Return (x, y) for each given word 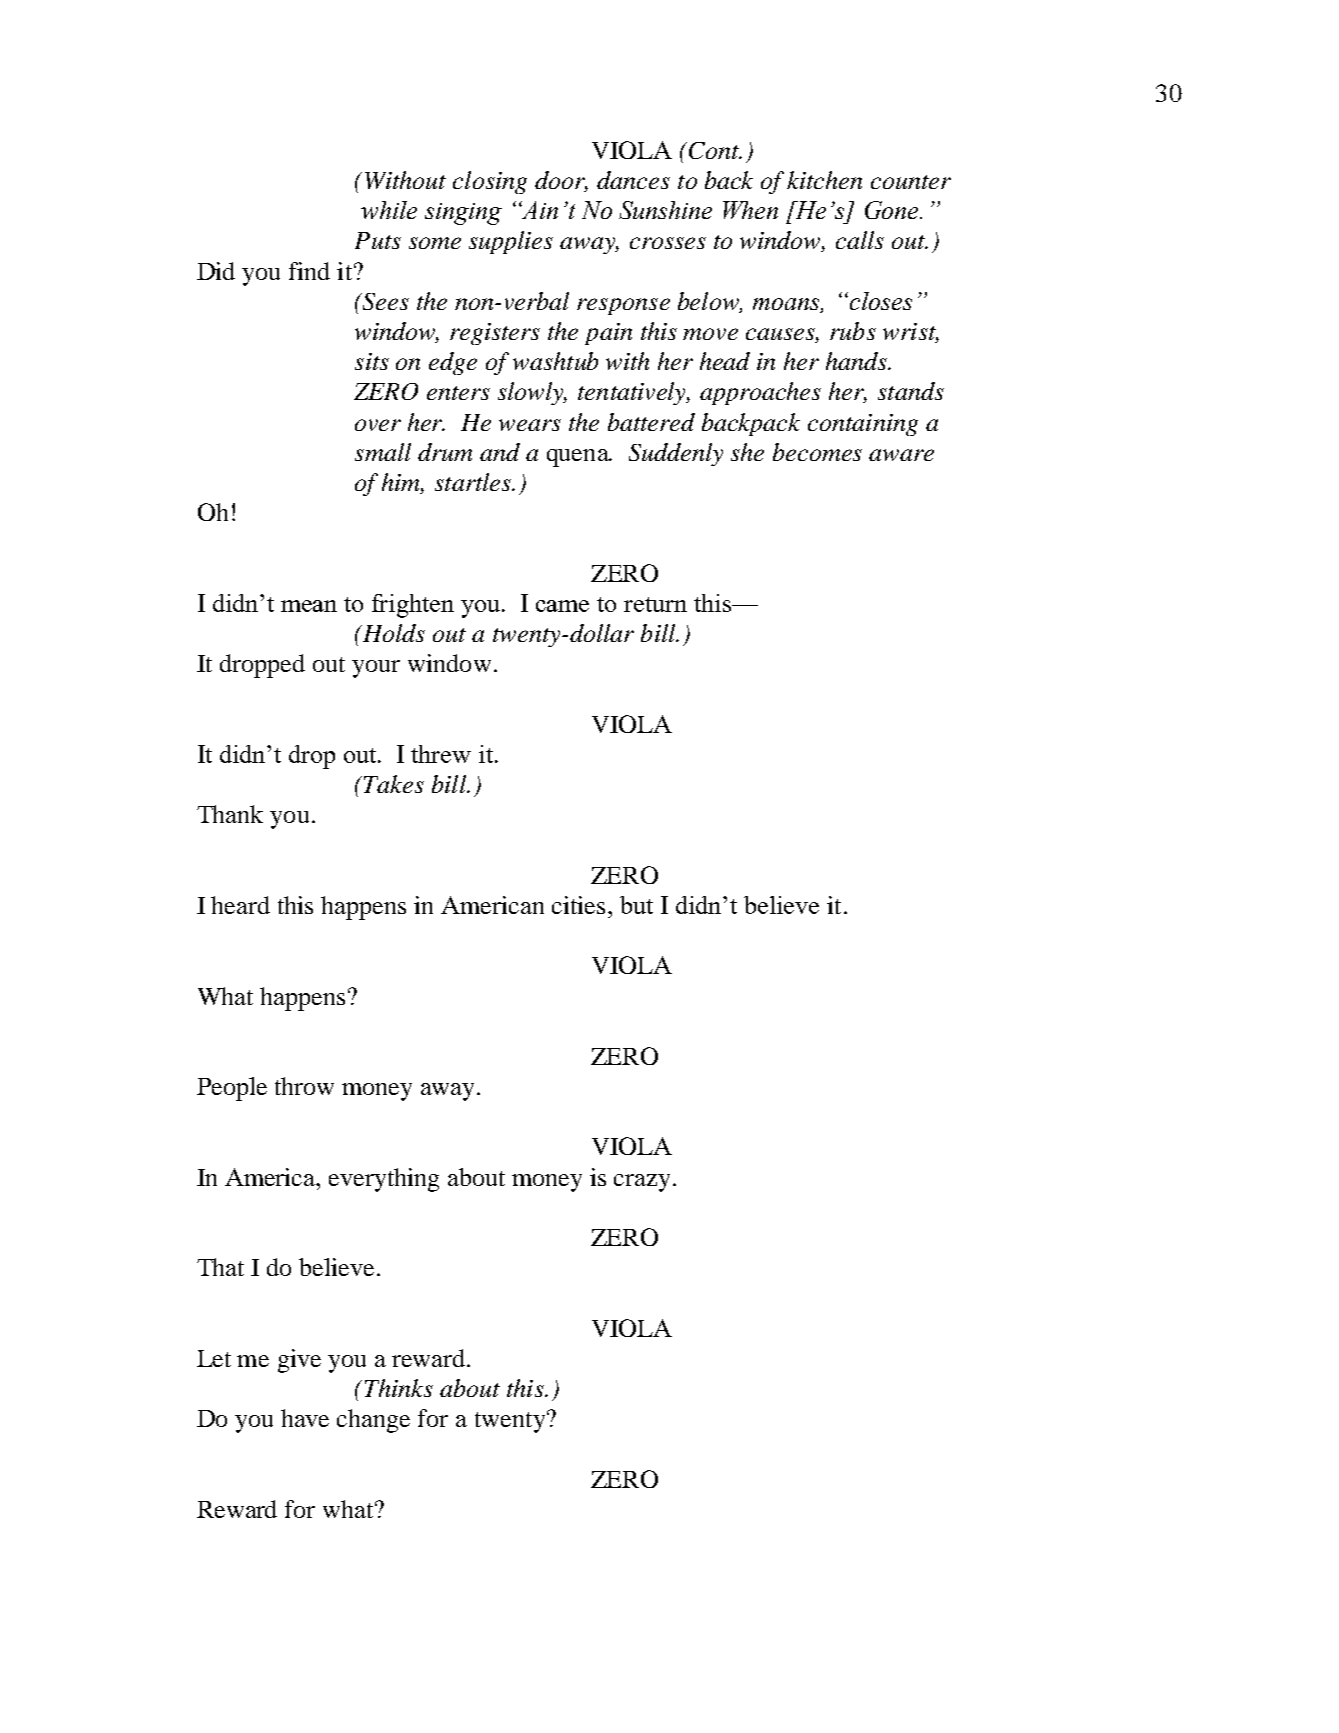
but (636, 905)
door (561, 181)
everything (384, 1180)
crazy (642, 1183)
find (309, 271)
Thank (230, 814)
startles (474, 482)
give (299, 1361)
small (383, 452)
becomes (817, 452)
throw (304, 1086)
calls (860, 240)
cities (578, 905)
